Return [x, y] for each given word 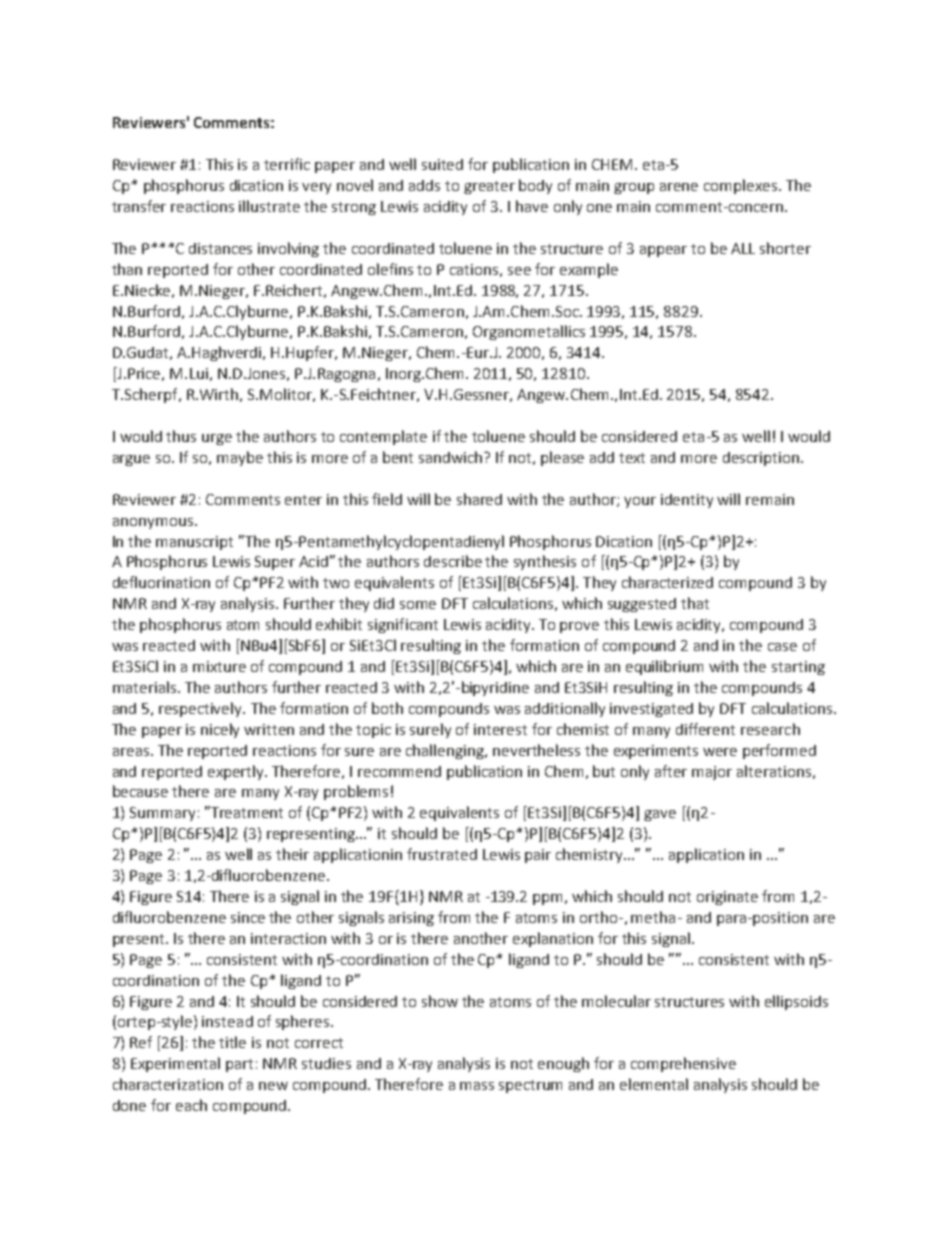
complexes [740, 186]
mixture [219, 666]
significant [403, 625]
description [761, 459]
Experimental [175, 1064]
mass [477, 1086]
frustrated [442, 854]
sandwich [452, 457]
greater [489, 187]
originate [727, 898]
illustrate [269, 206]
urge [217, 439]
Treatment [246, 812]
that [695, 603]
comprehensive [683, 1064]
